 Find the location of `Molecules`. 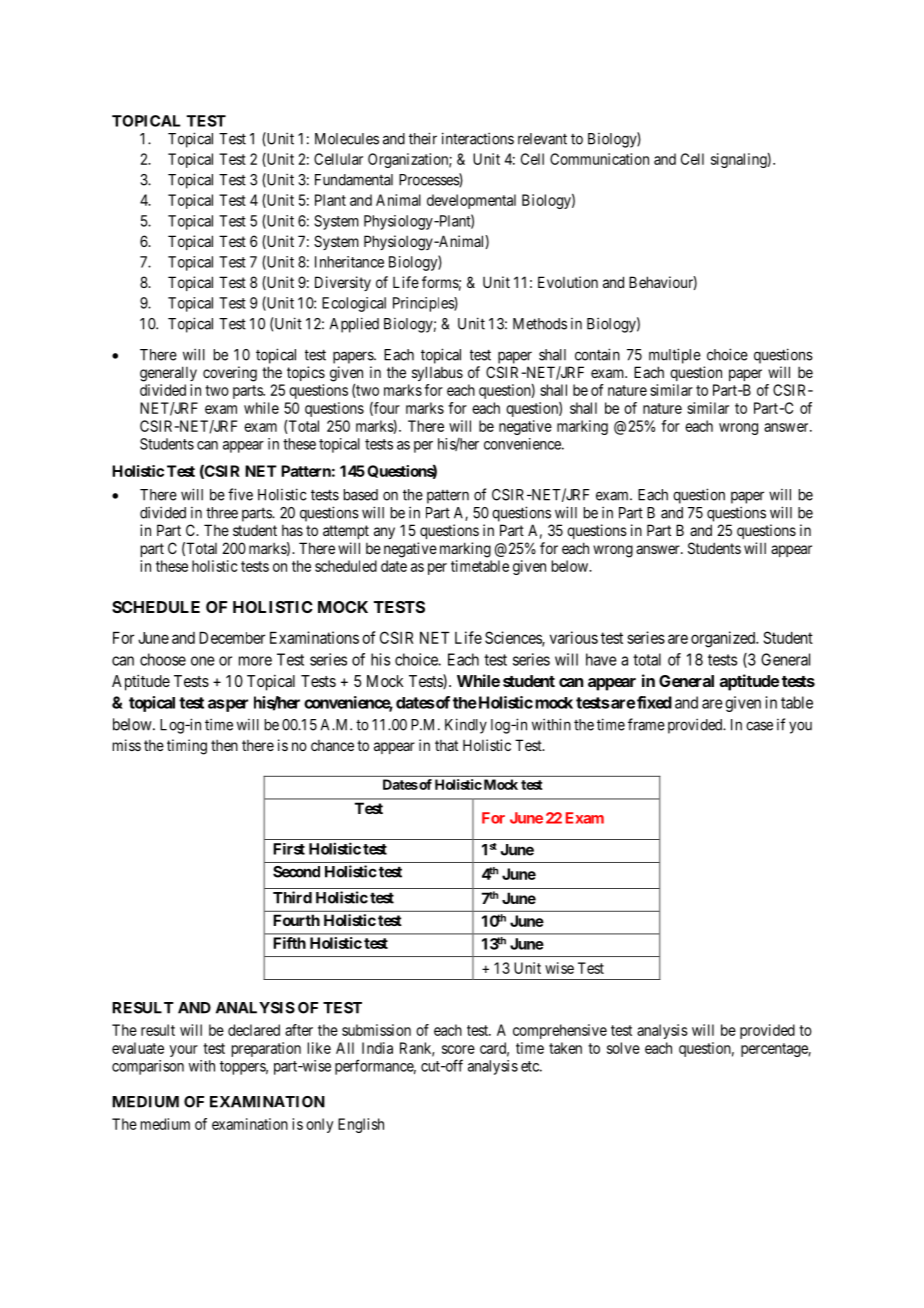

Molecules is located at coordinates (347, 139).
